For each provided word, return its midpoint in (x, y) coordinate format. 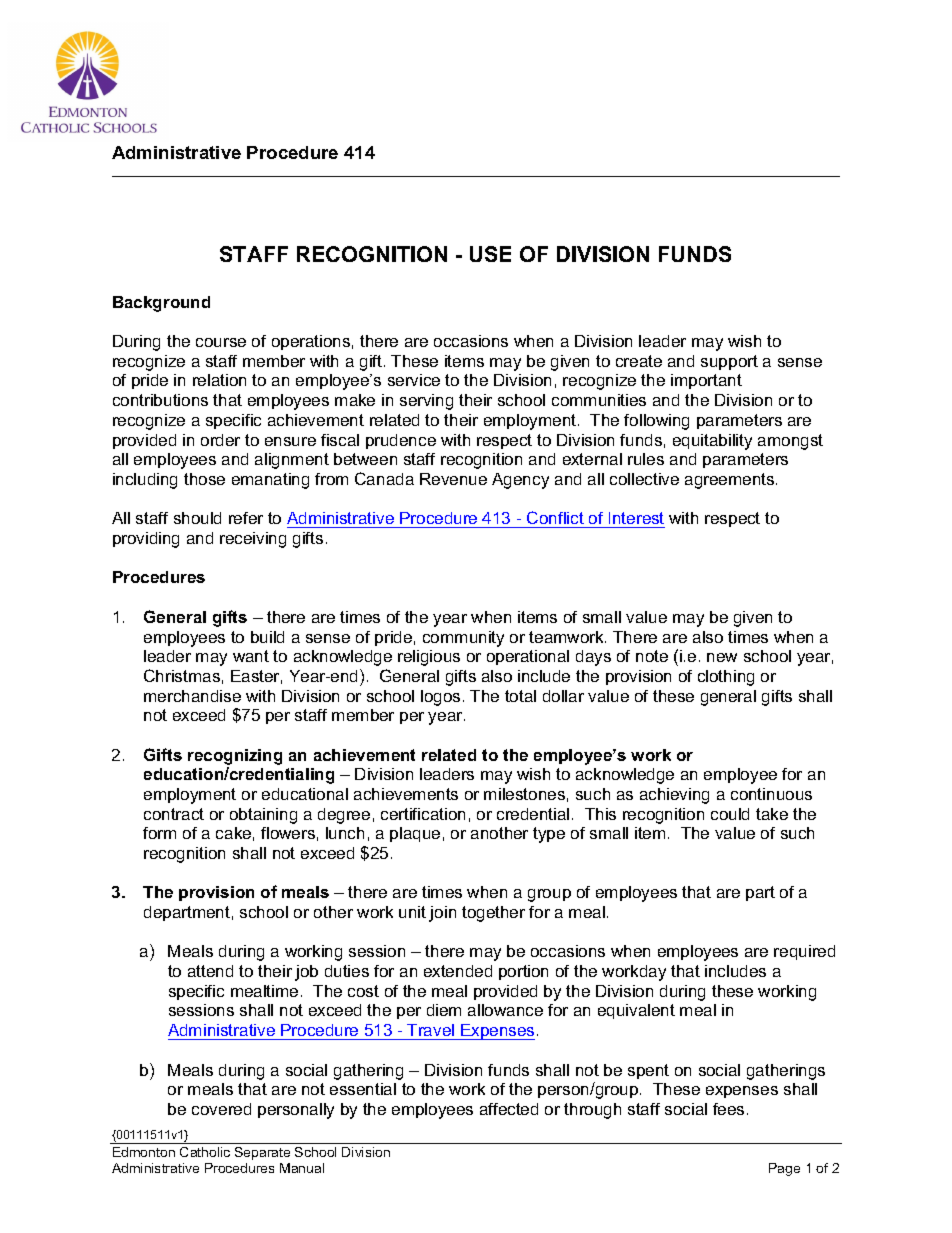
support (729, 362)
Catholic (205, 1152)
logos (440, 698)
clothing (726, 678)
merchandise (192, 696)
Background (161, 304)
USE (490, 254)
